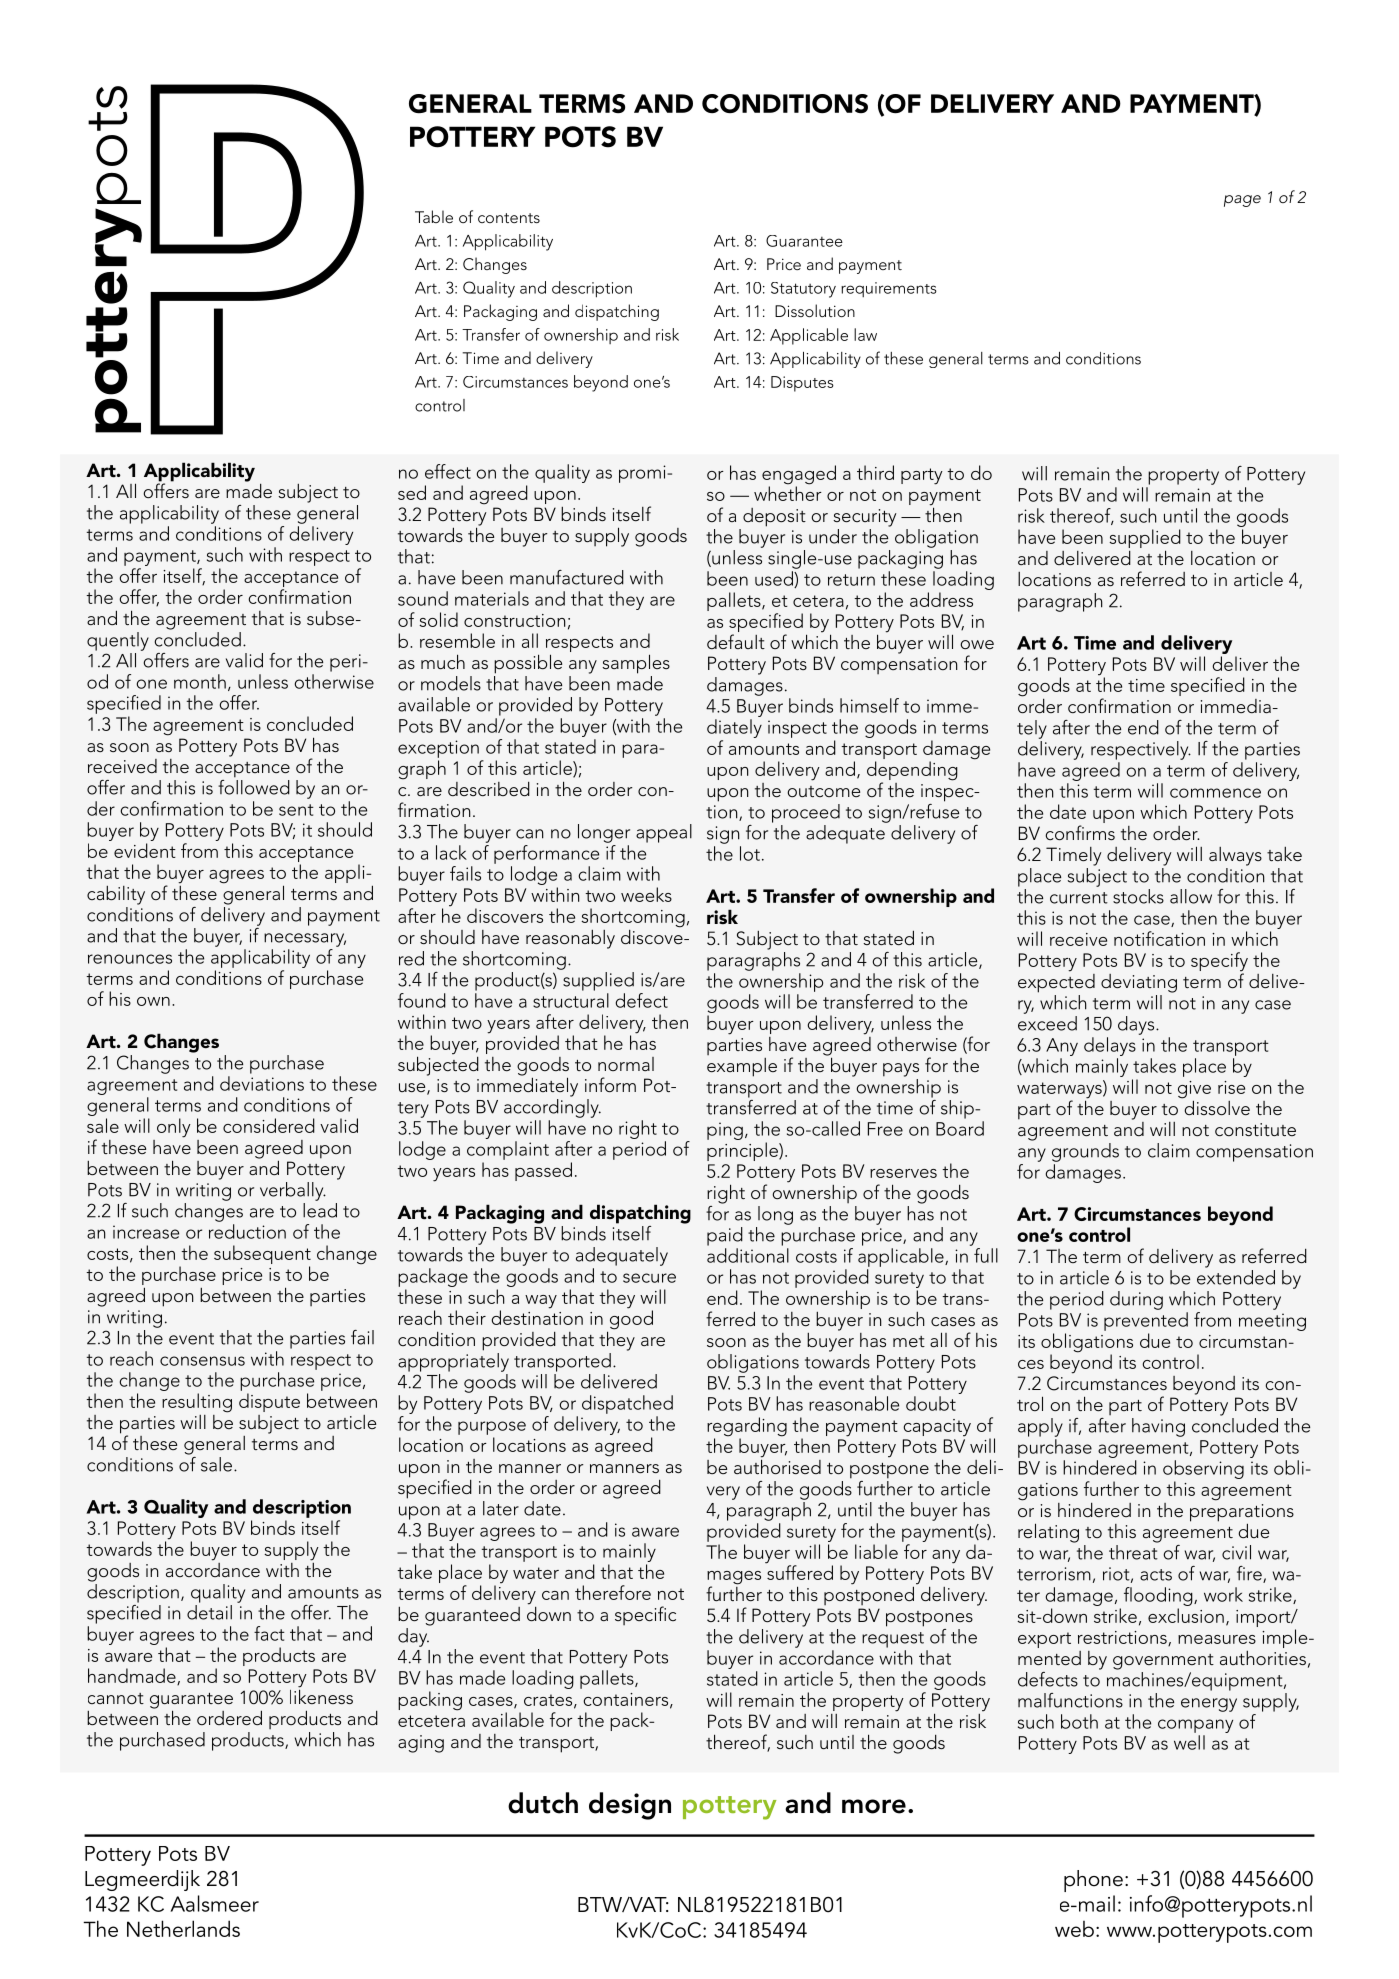 The height and width of the screenshot is (1979, 1399). What do you see at coordinates (649, 1278) in the screenshot?
I see `secure` at bounding box center [649, 1278].
